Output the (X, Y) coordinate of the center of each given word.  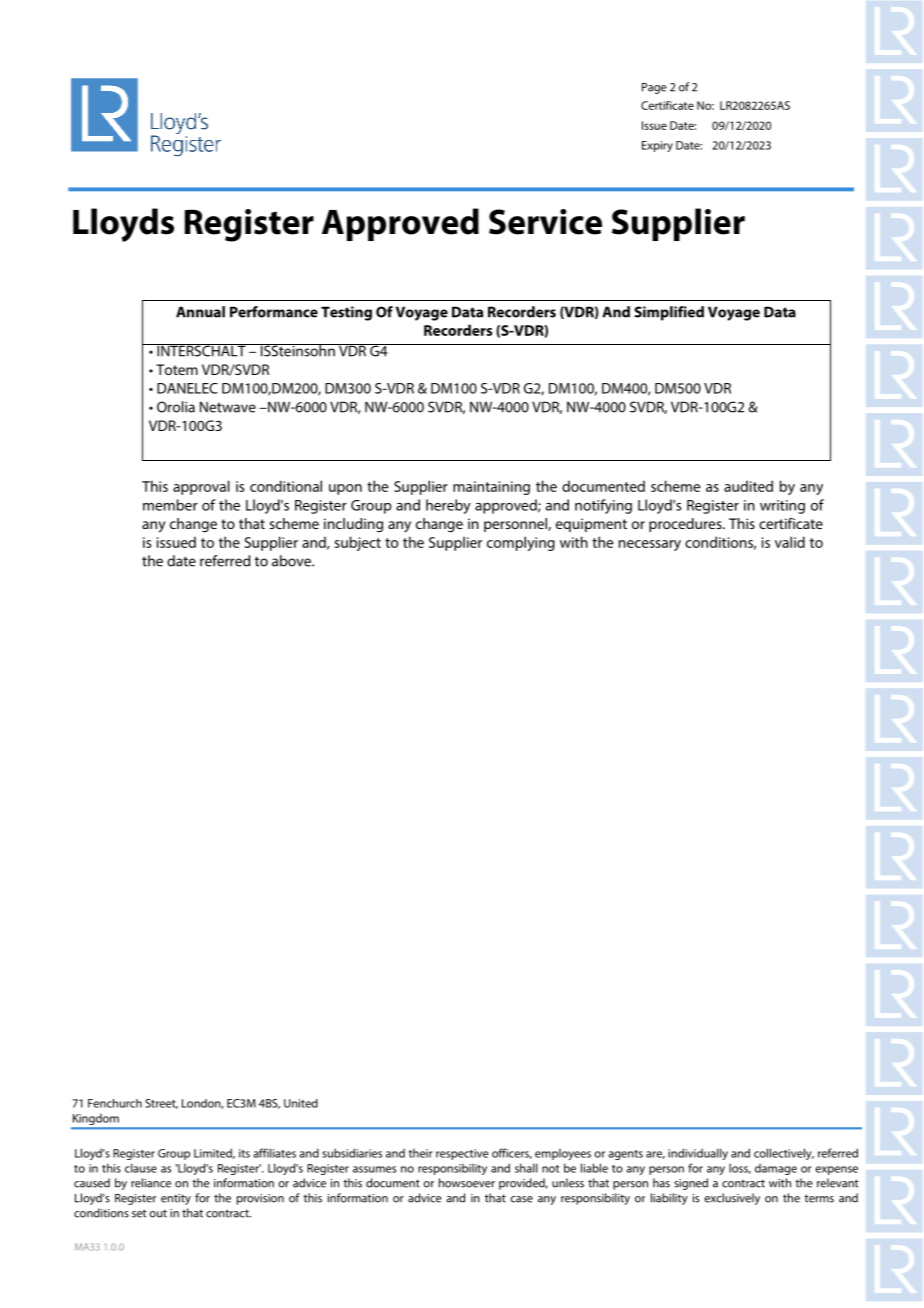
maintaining (491, 488)
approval (201, 487)
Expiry (657, 146)
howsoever (467, 1183)
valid (790, 542)
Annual (200, 312)
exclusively (732, 1199)
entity (176, 1199)
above (292, 561)
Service (545, 222)
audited (748, 486)
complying (521, 543)
